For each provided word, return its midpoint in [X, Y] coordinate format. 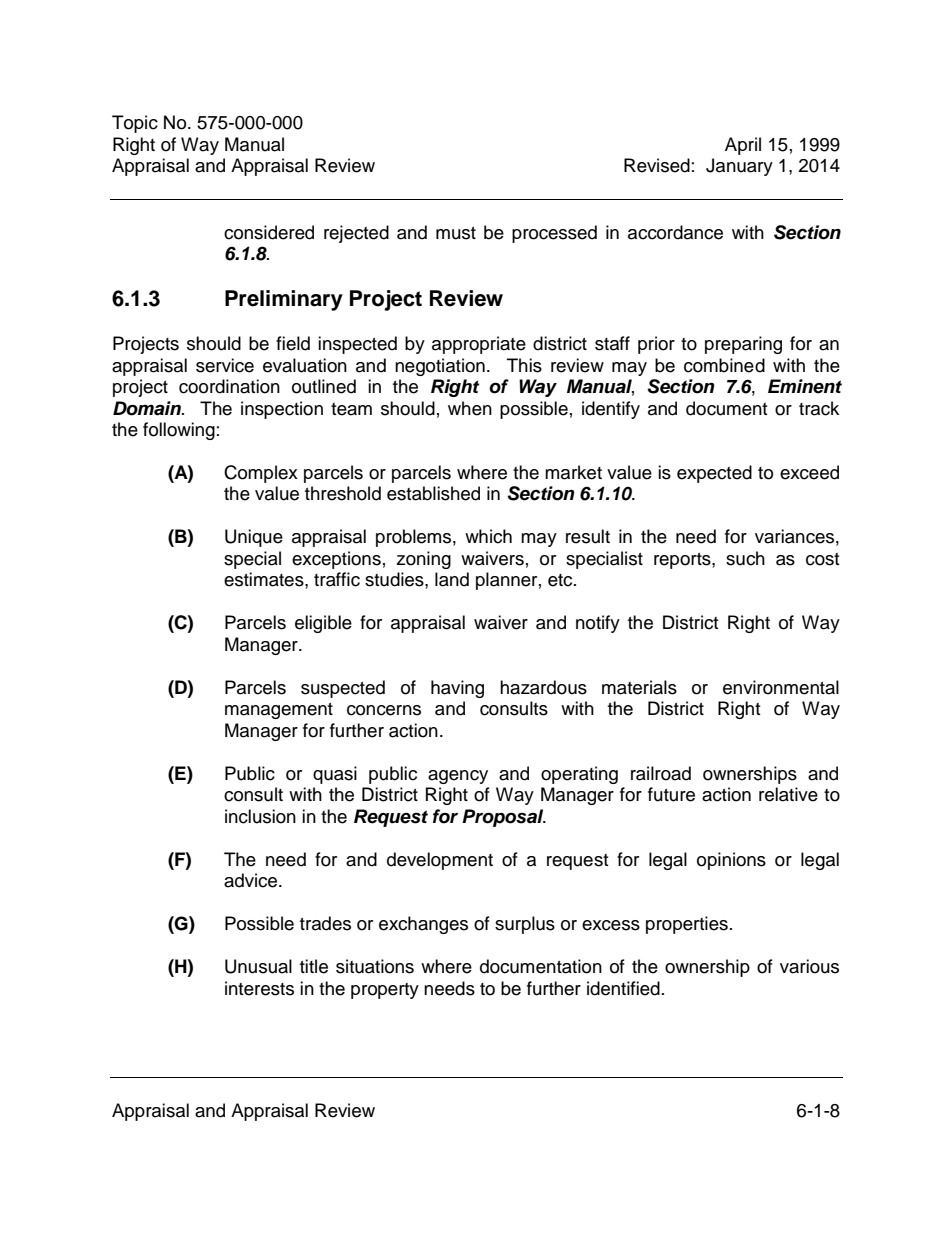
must [456, 233]
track [819, 408]
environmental [781, 687]
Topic [135, 124]
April [743, 146]
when [470, 408]
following [179, 431]
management [279, 711]
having [457, 689]
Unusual [258, 966]
